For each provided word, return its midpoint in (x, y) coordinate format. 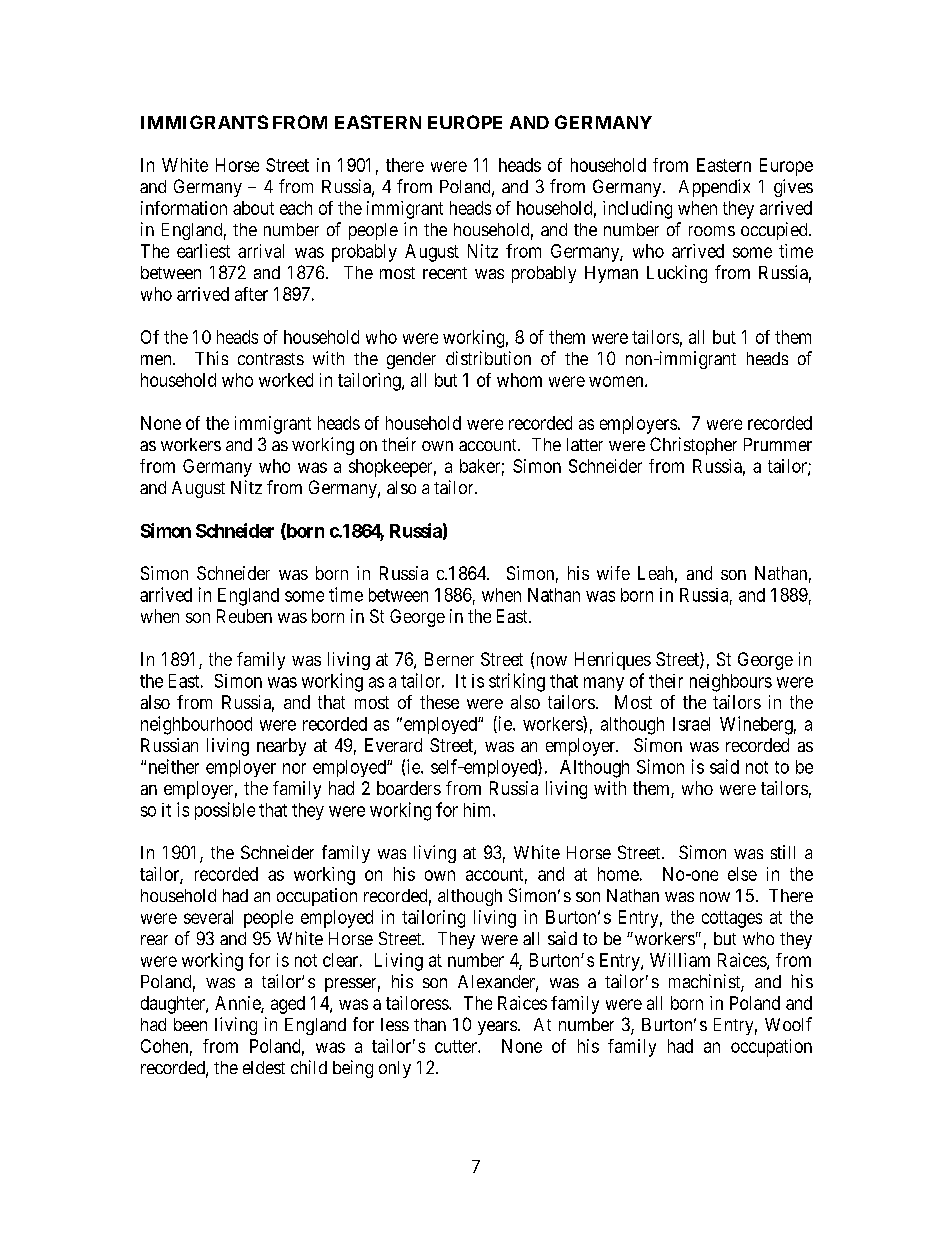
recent (445, 273)
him (479, 810)
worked (286, 380)
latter (585, 444)
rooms (712, 231)
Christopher (693, 446)
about (253, 208)
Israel (691, 724)
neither (174, 766)
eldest (264, 1067)
